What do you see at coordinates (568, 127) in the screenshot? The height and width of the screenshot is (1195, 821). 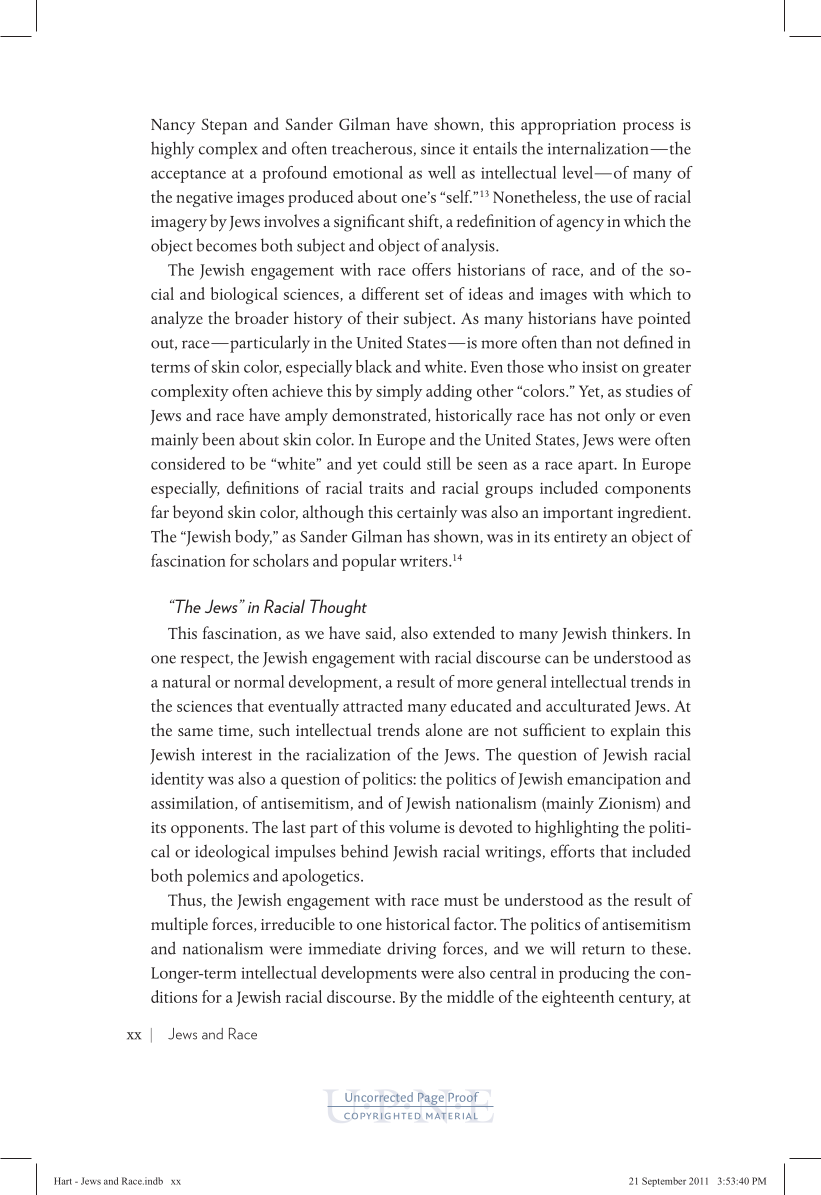 I see `appropriation` at bounding box center [568, 127].
